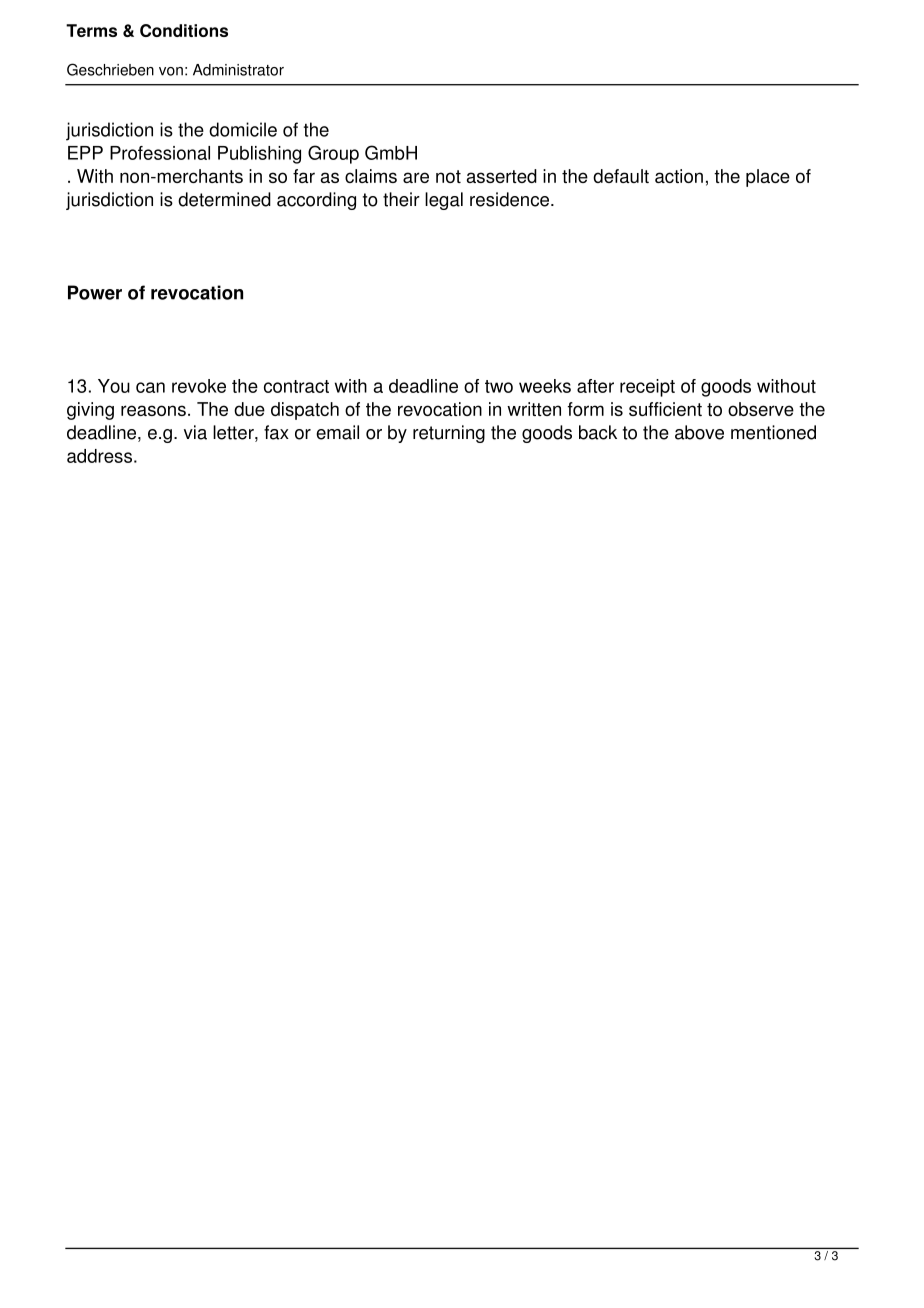 Image resolution: width=924 pixels, height=1308 pixels. What do you see at coordinates (647, 388) in the page?
I see `receipt` at bounding box center [647, 388].
